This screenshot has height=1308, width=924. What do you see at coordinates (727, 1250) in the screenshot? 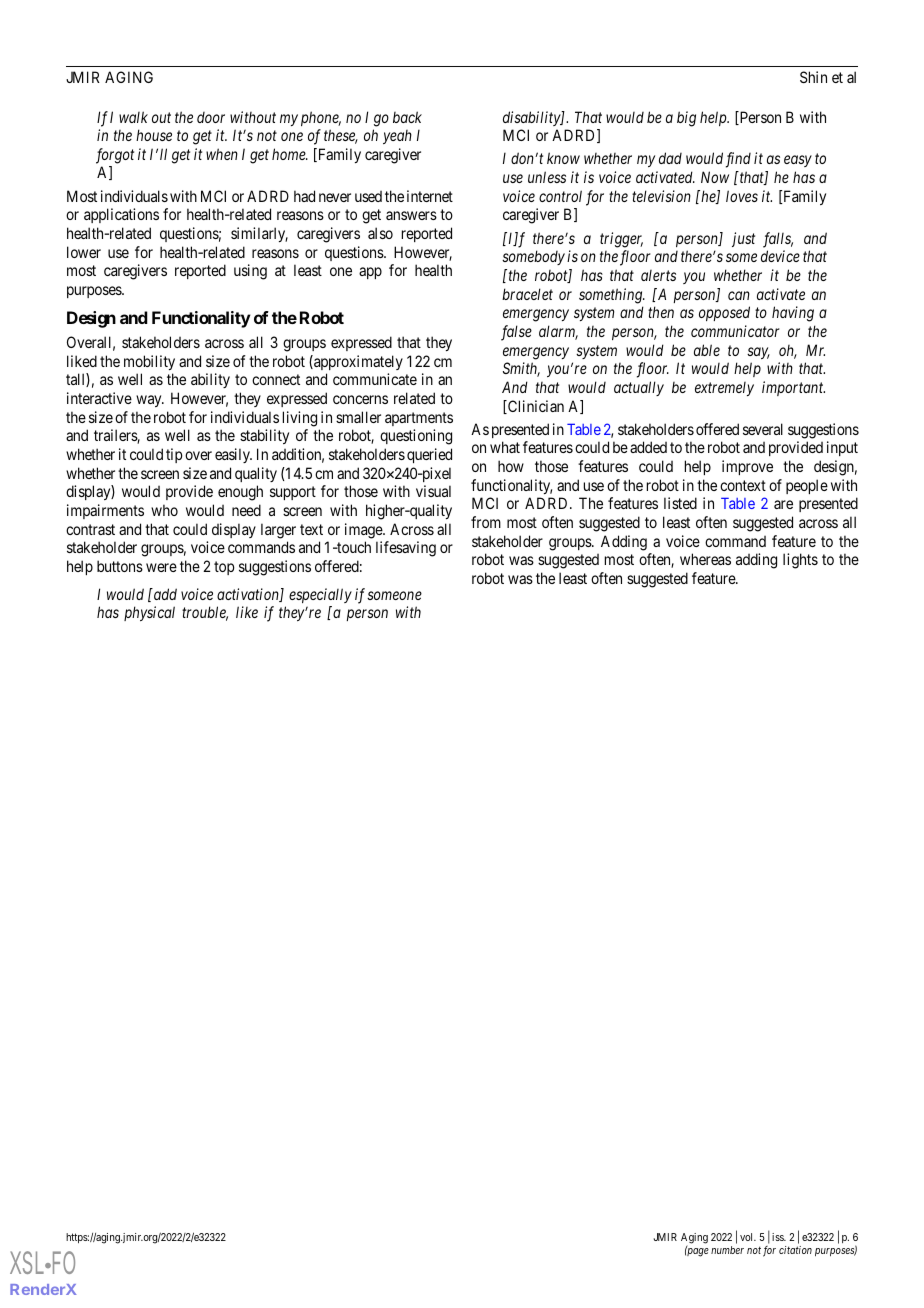
I see `number` at bounding box center [727, 1250].
